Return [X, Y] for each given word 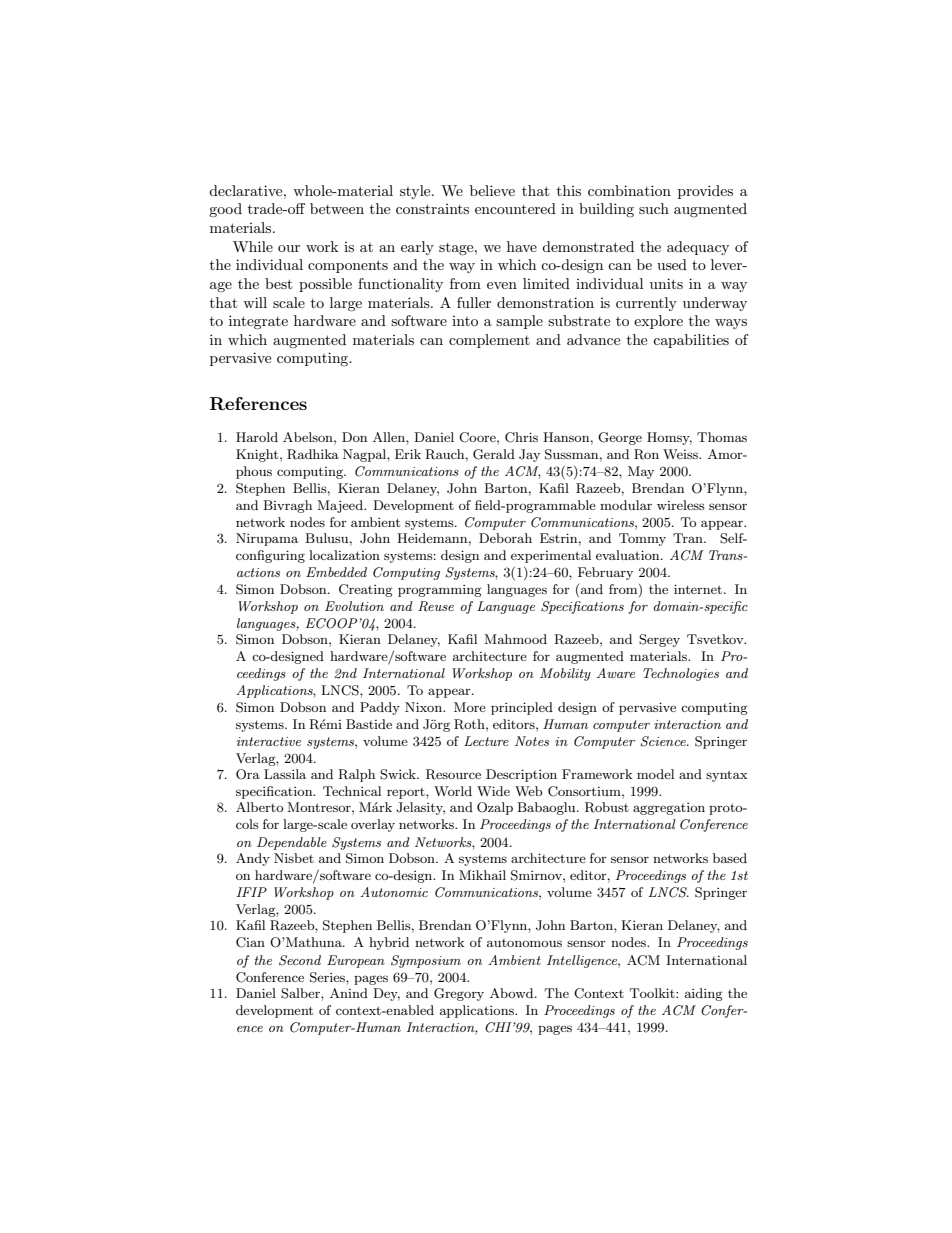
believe [492, 190]
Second [300, 960]
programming [440, 591]
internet [698, 589]
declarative [247, 190]
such [654, 208]
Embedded [336, 572]
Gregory [459, 994]
